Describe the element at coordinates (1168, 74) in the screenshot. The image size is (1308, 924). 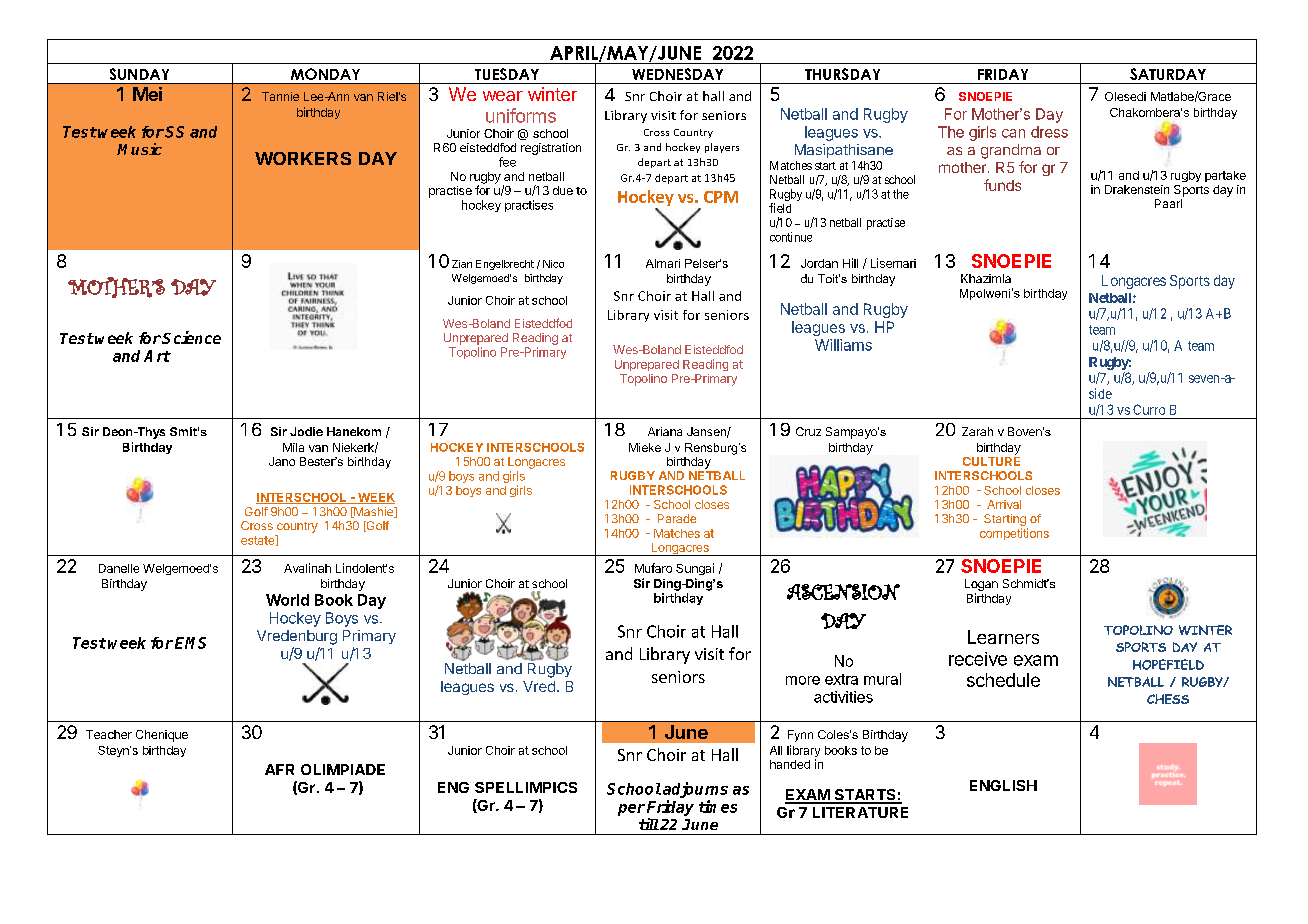
I see `SATURDAY` at that location.
